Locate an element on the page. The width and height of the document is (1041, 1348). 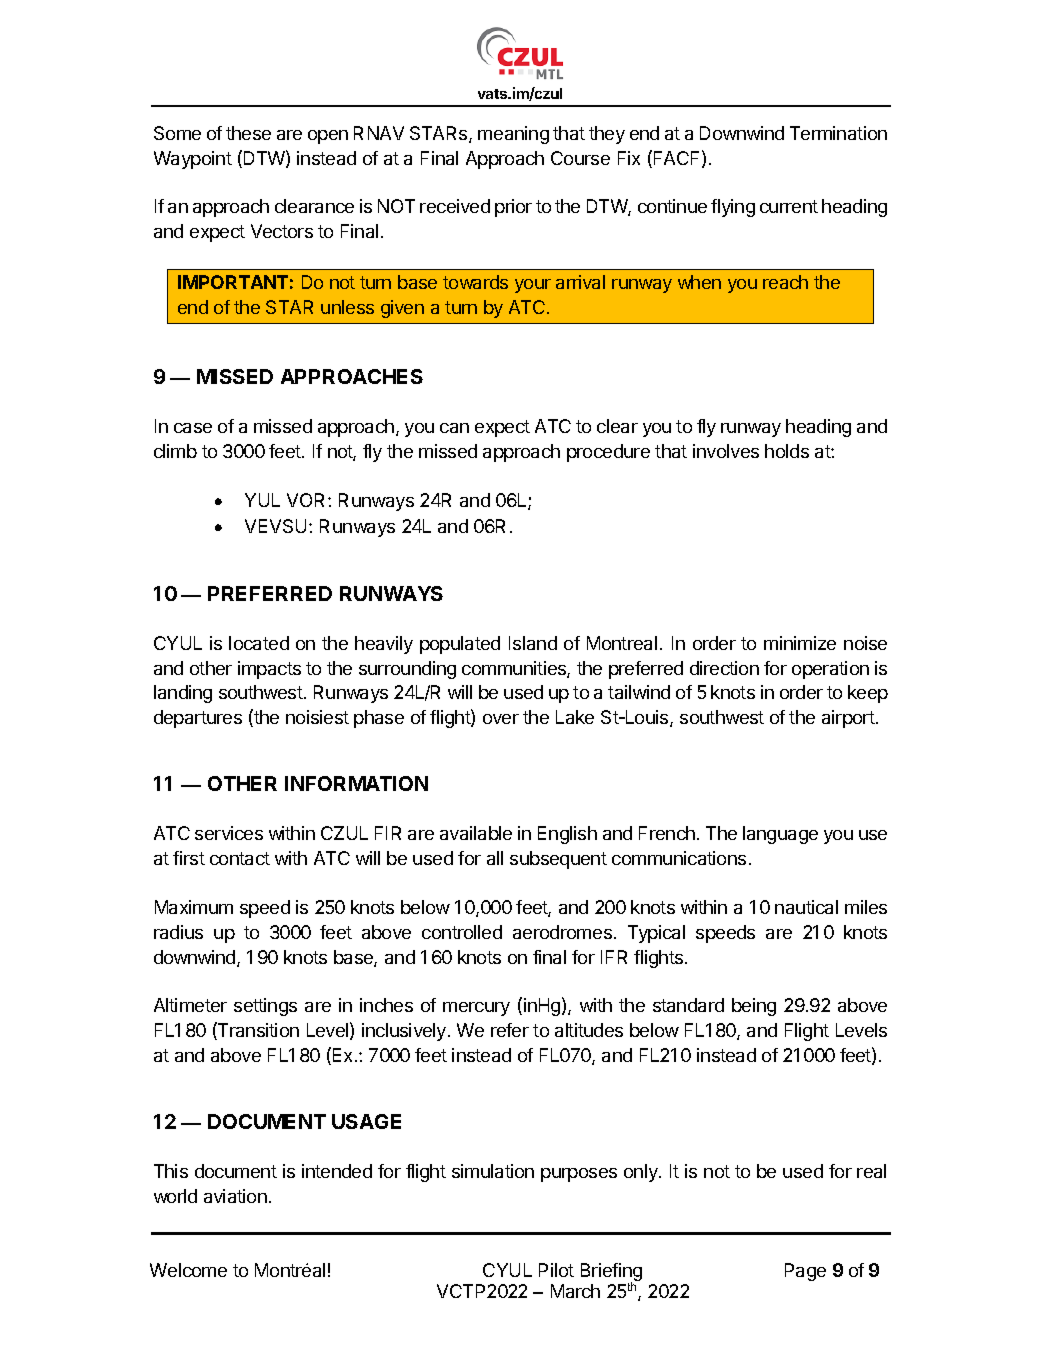
impacts is located at coordinates (269, 670).
